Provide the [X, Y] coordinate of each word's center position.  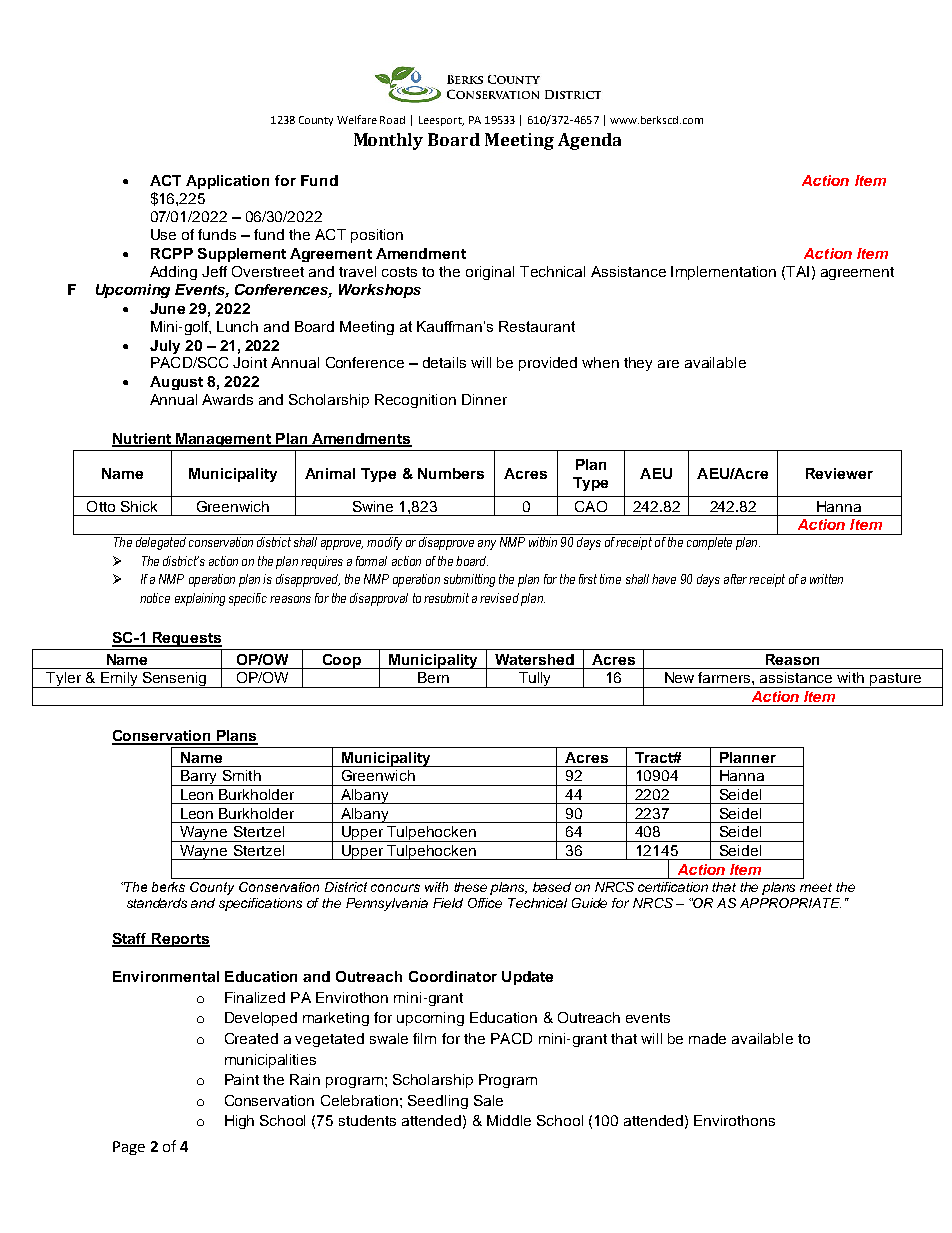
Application [227, 182]
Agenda [589, 141]
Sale [488, 1100]
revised [499, 598]
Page [129, 1148]
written [826, 579]
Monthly [388, 141]
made [707, 1038]
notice [155, 598]
